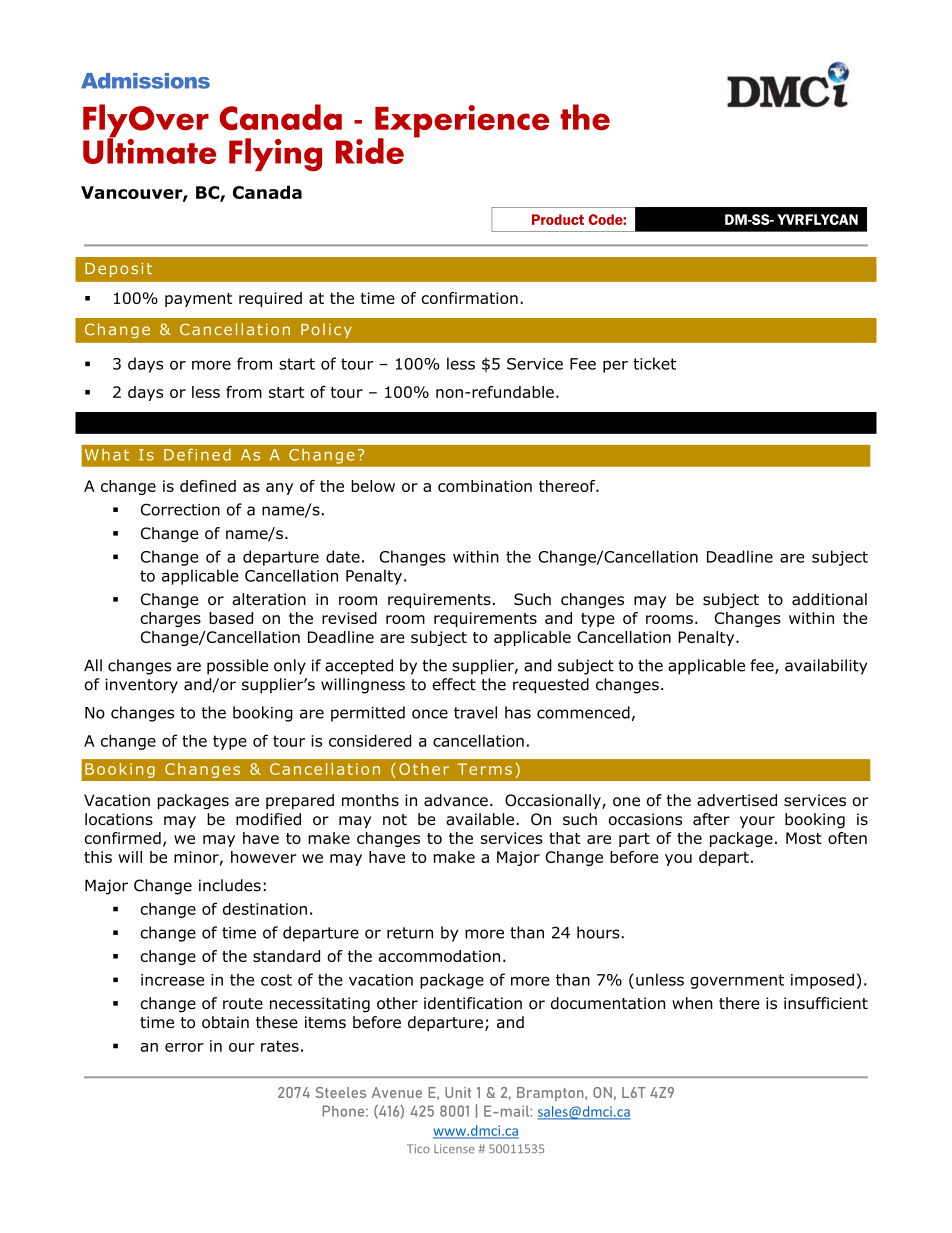 This screenshot has width=952, height=1233. What do you see at coordinates (454, 684) in the screenshot?
I see `effect` at bounding box center [454, 684].
